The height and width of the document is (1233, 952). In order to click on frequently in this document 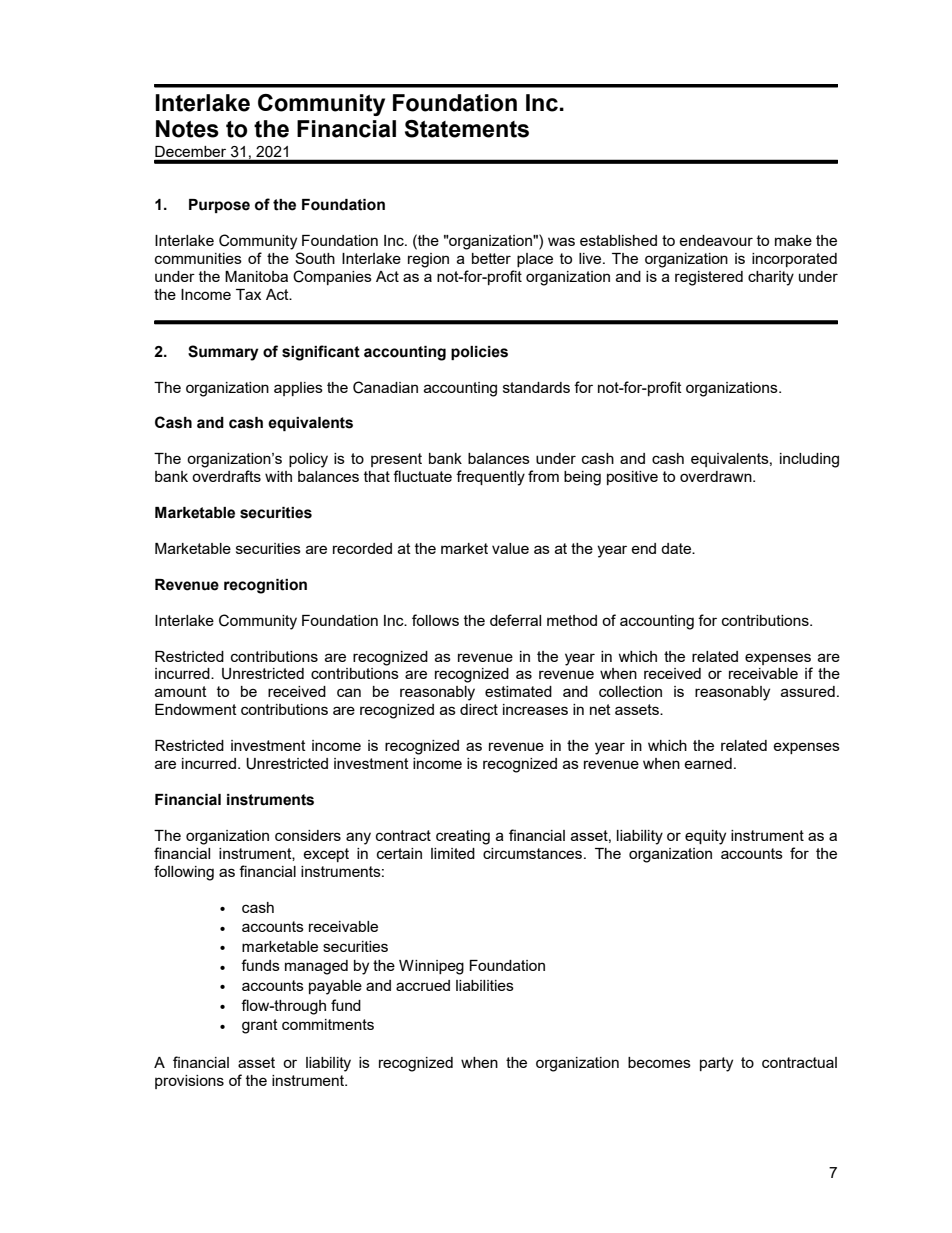, I will do `click(490, 478)`.
